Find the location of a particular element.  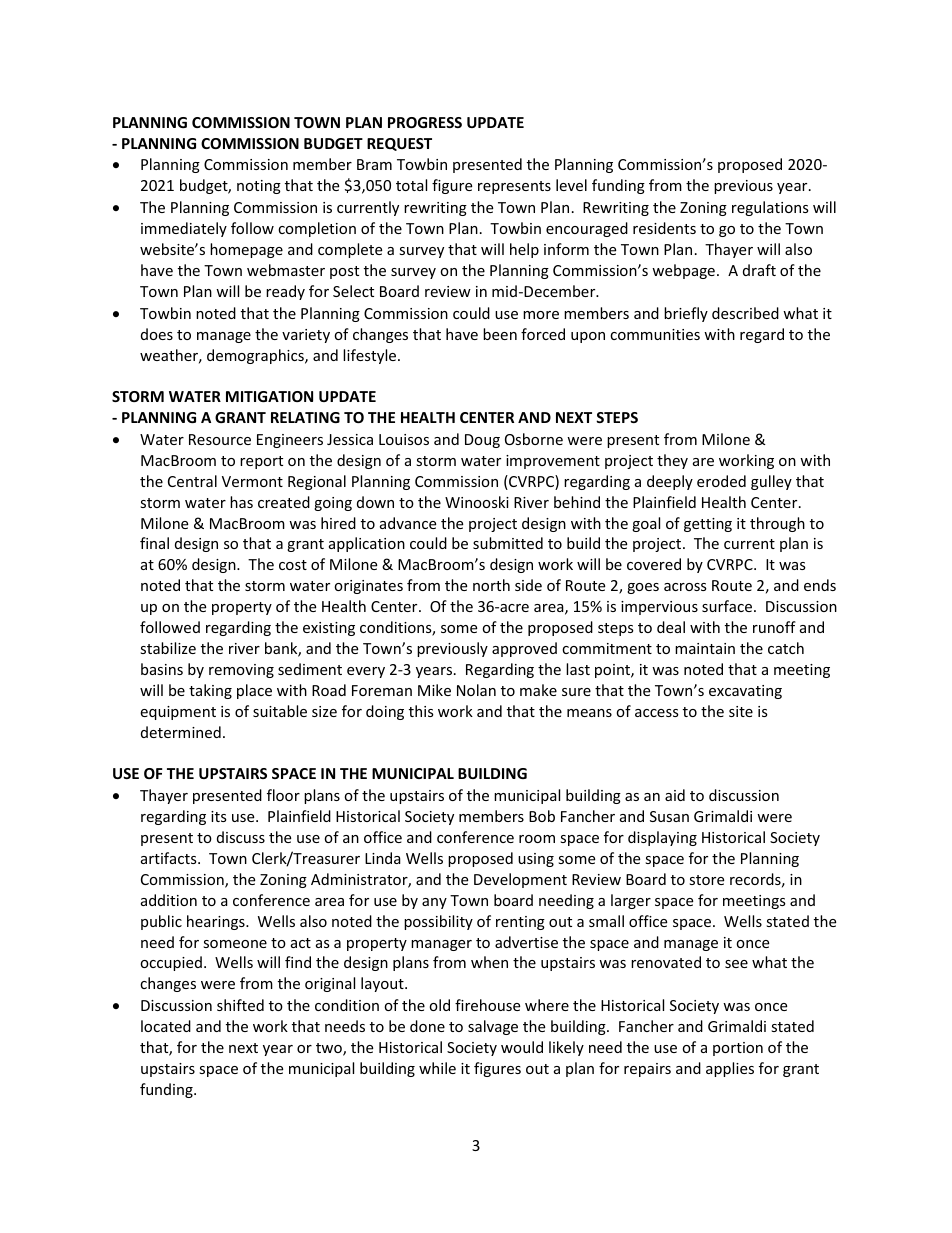

regulations is located at coordinates (770, 208).
